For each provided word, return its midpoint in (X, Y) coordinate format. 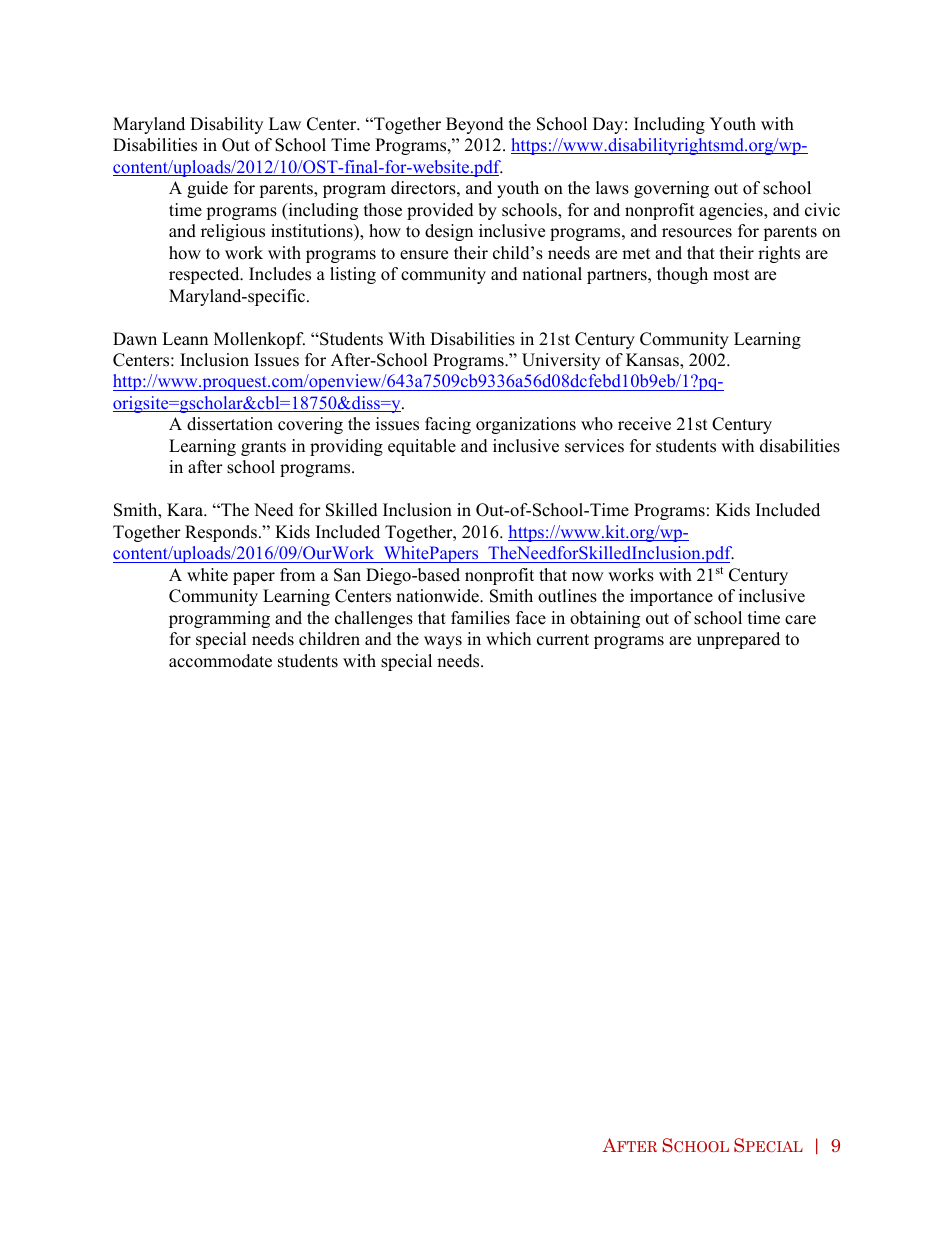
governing (671, 189)
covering (310, 425)
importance (671, 597)
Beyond (475, 125)
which (508, 639)
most (731, 275)
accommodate (220, 661)
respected (205, 275)
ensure (424, 255)
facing (448, 425)
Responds (221, 533)
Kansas (653, 361)
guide (207, 189)
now (588, 577)
